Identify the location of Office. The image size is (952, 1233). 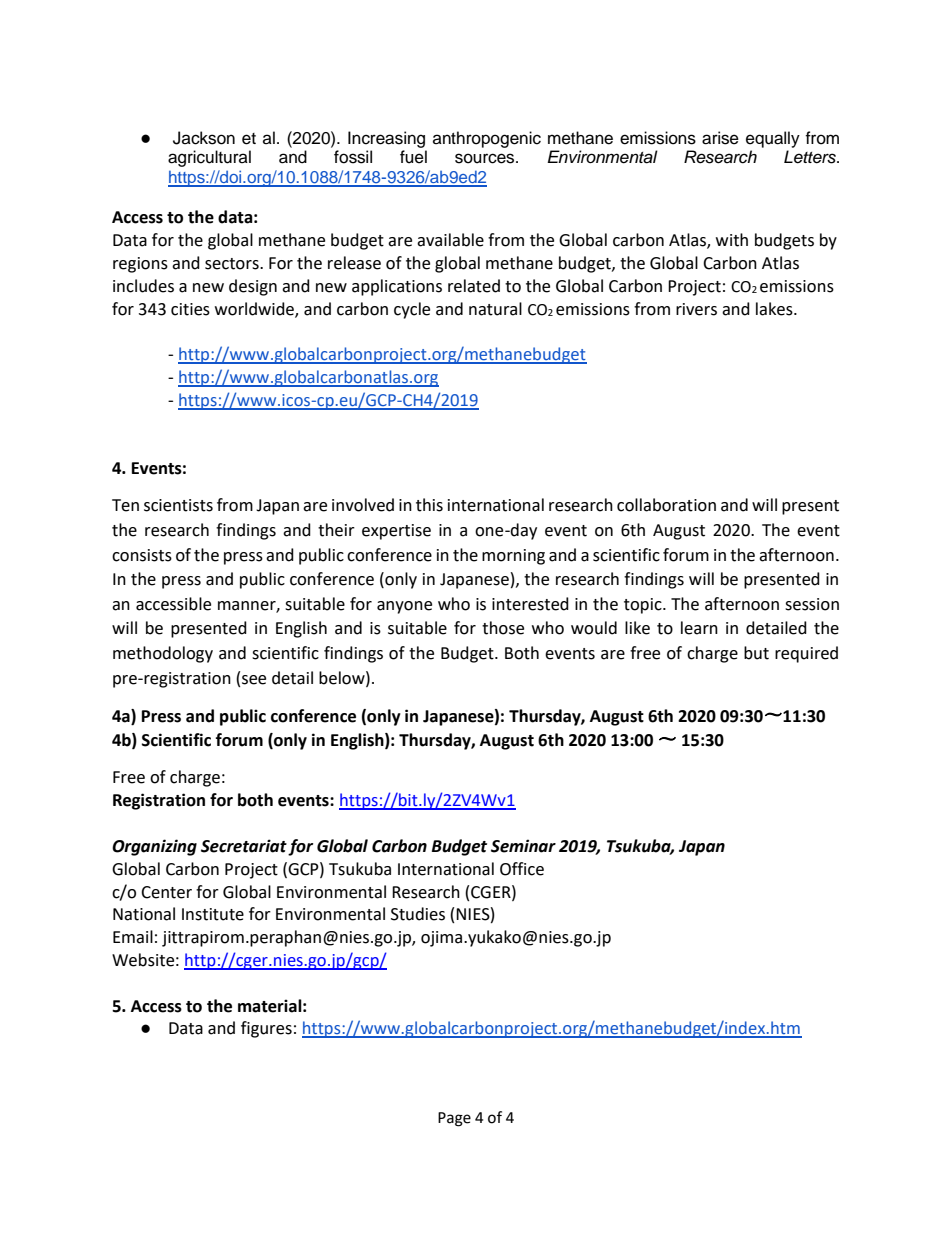
(522, 869).
